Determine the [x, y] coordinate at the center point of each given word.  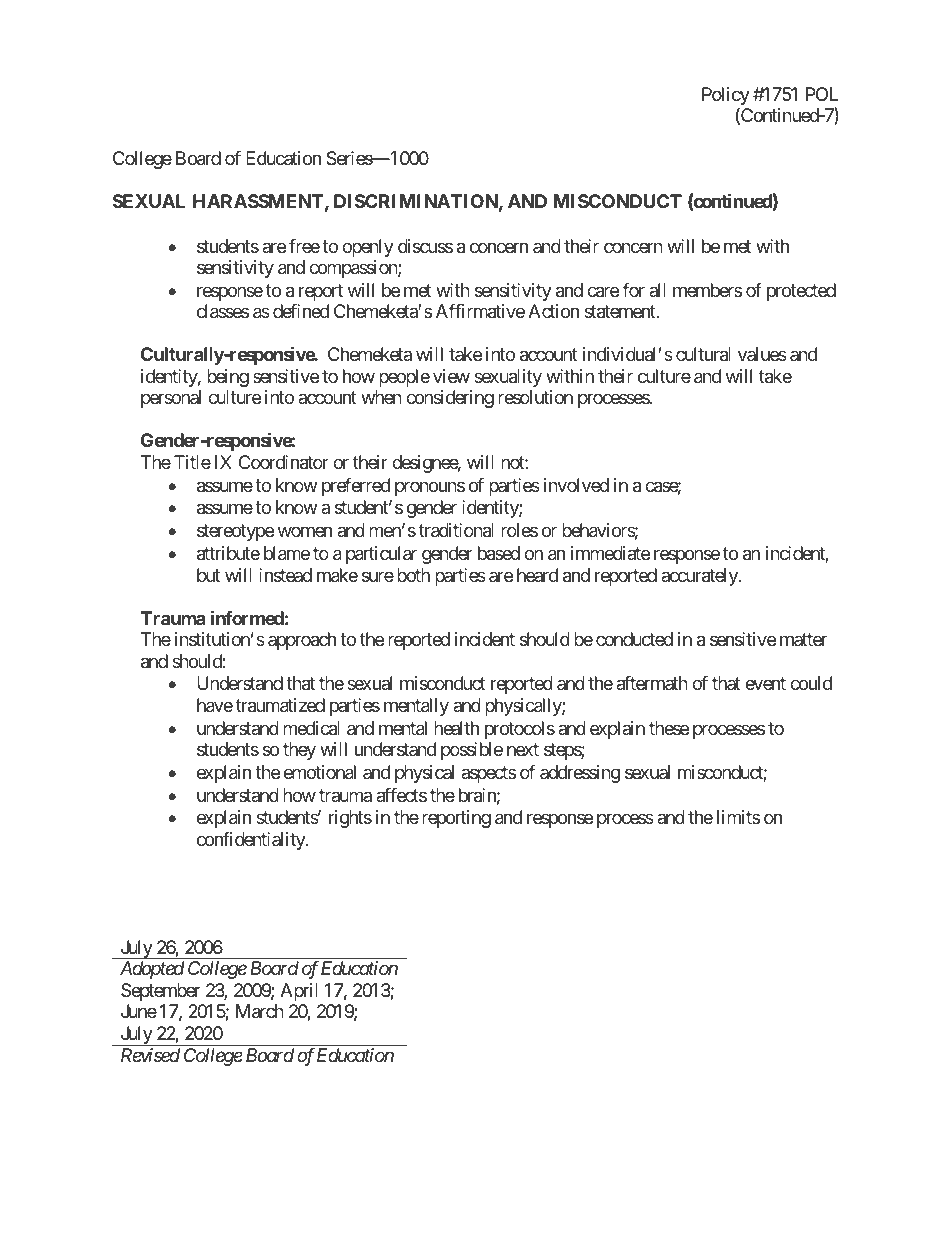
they [299, 751]
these [669, 728]
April [299, 992]
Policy [726, 97]
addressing [580, 774]
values [762, 354]
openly [368, 248]
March [260, 1011]
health [456, 728]
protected [801, 292]
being [228, 378]
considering [450, 399]
